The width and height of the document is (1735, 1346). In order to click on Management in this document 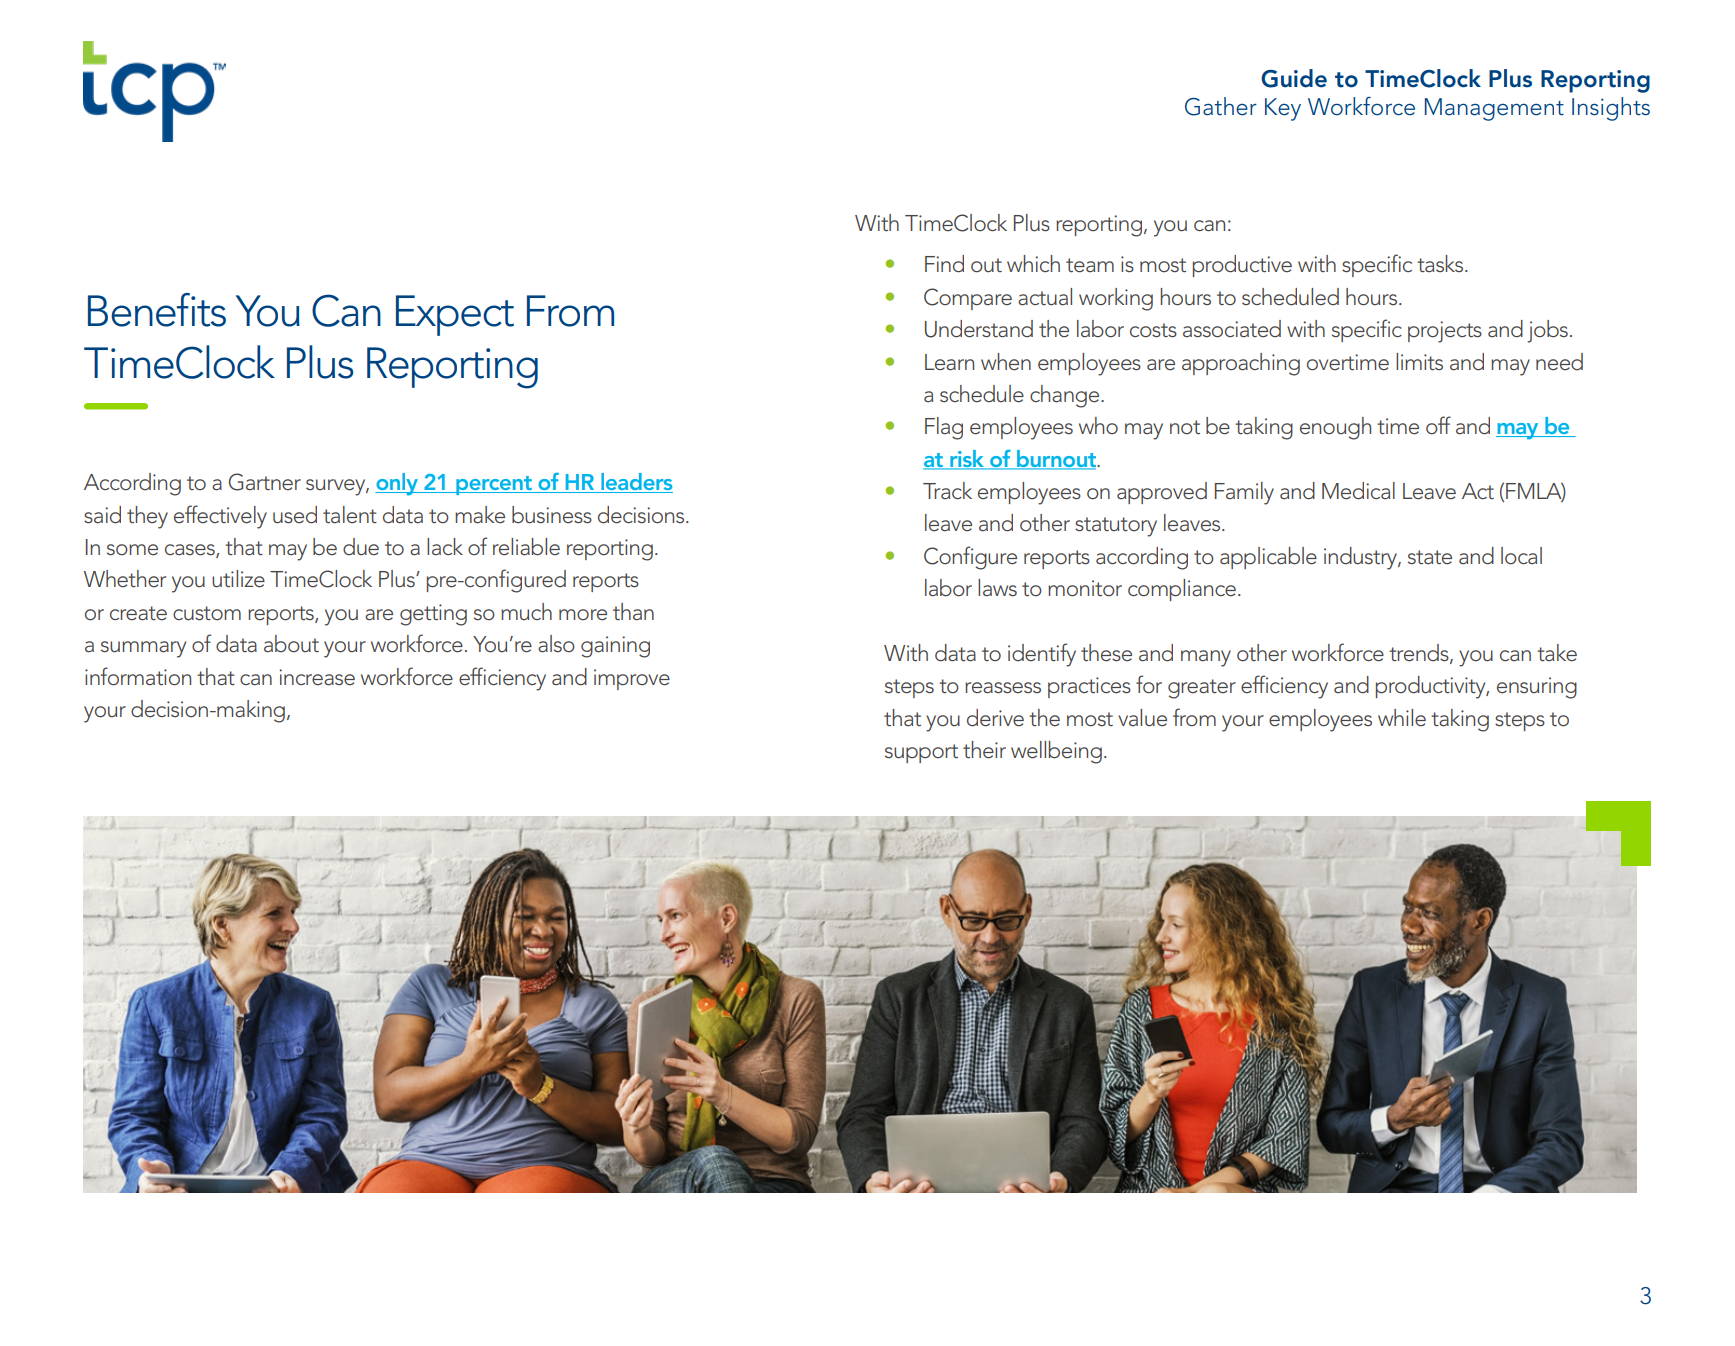, I will do `click(1494, 109)`.
